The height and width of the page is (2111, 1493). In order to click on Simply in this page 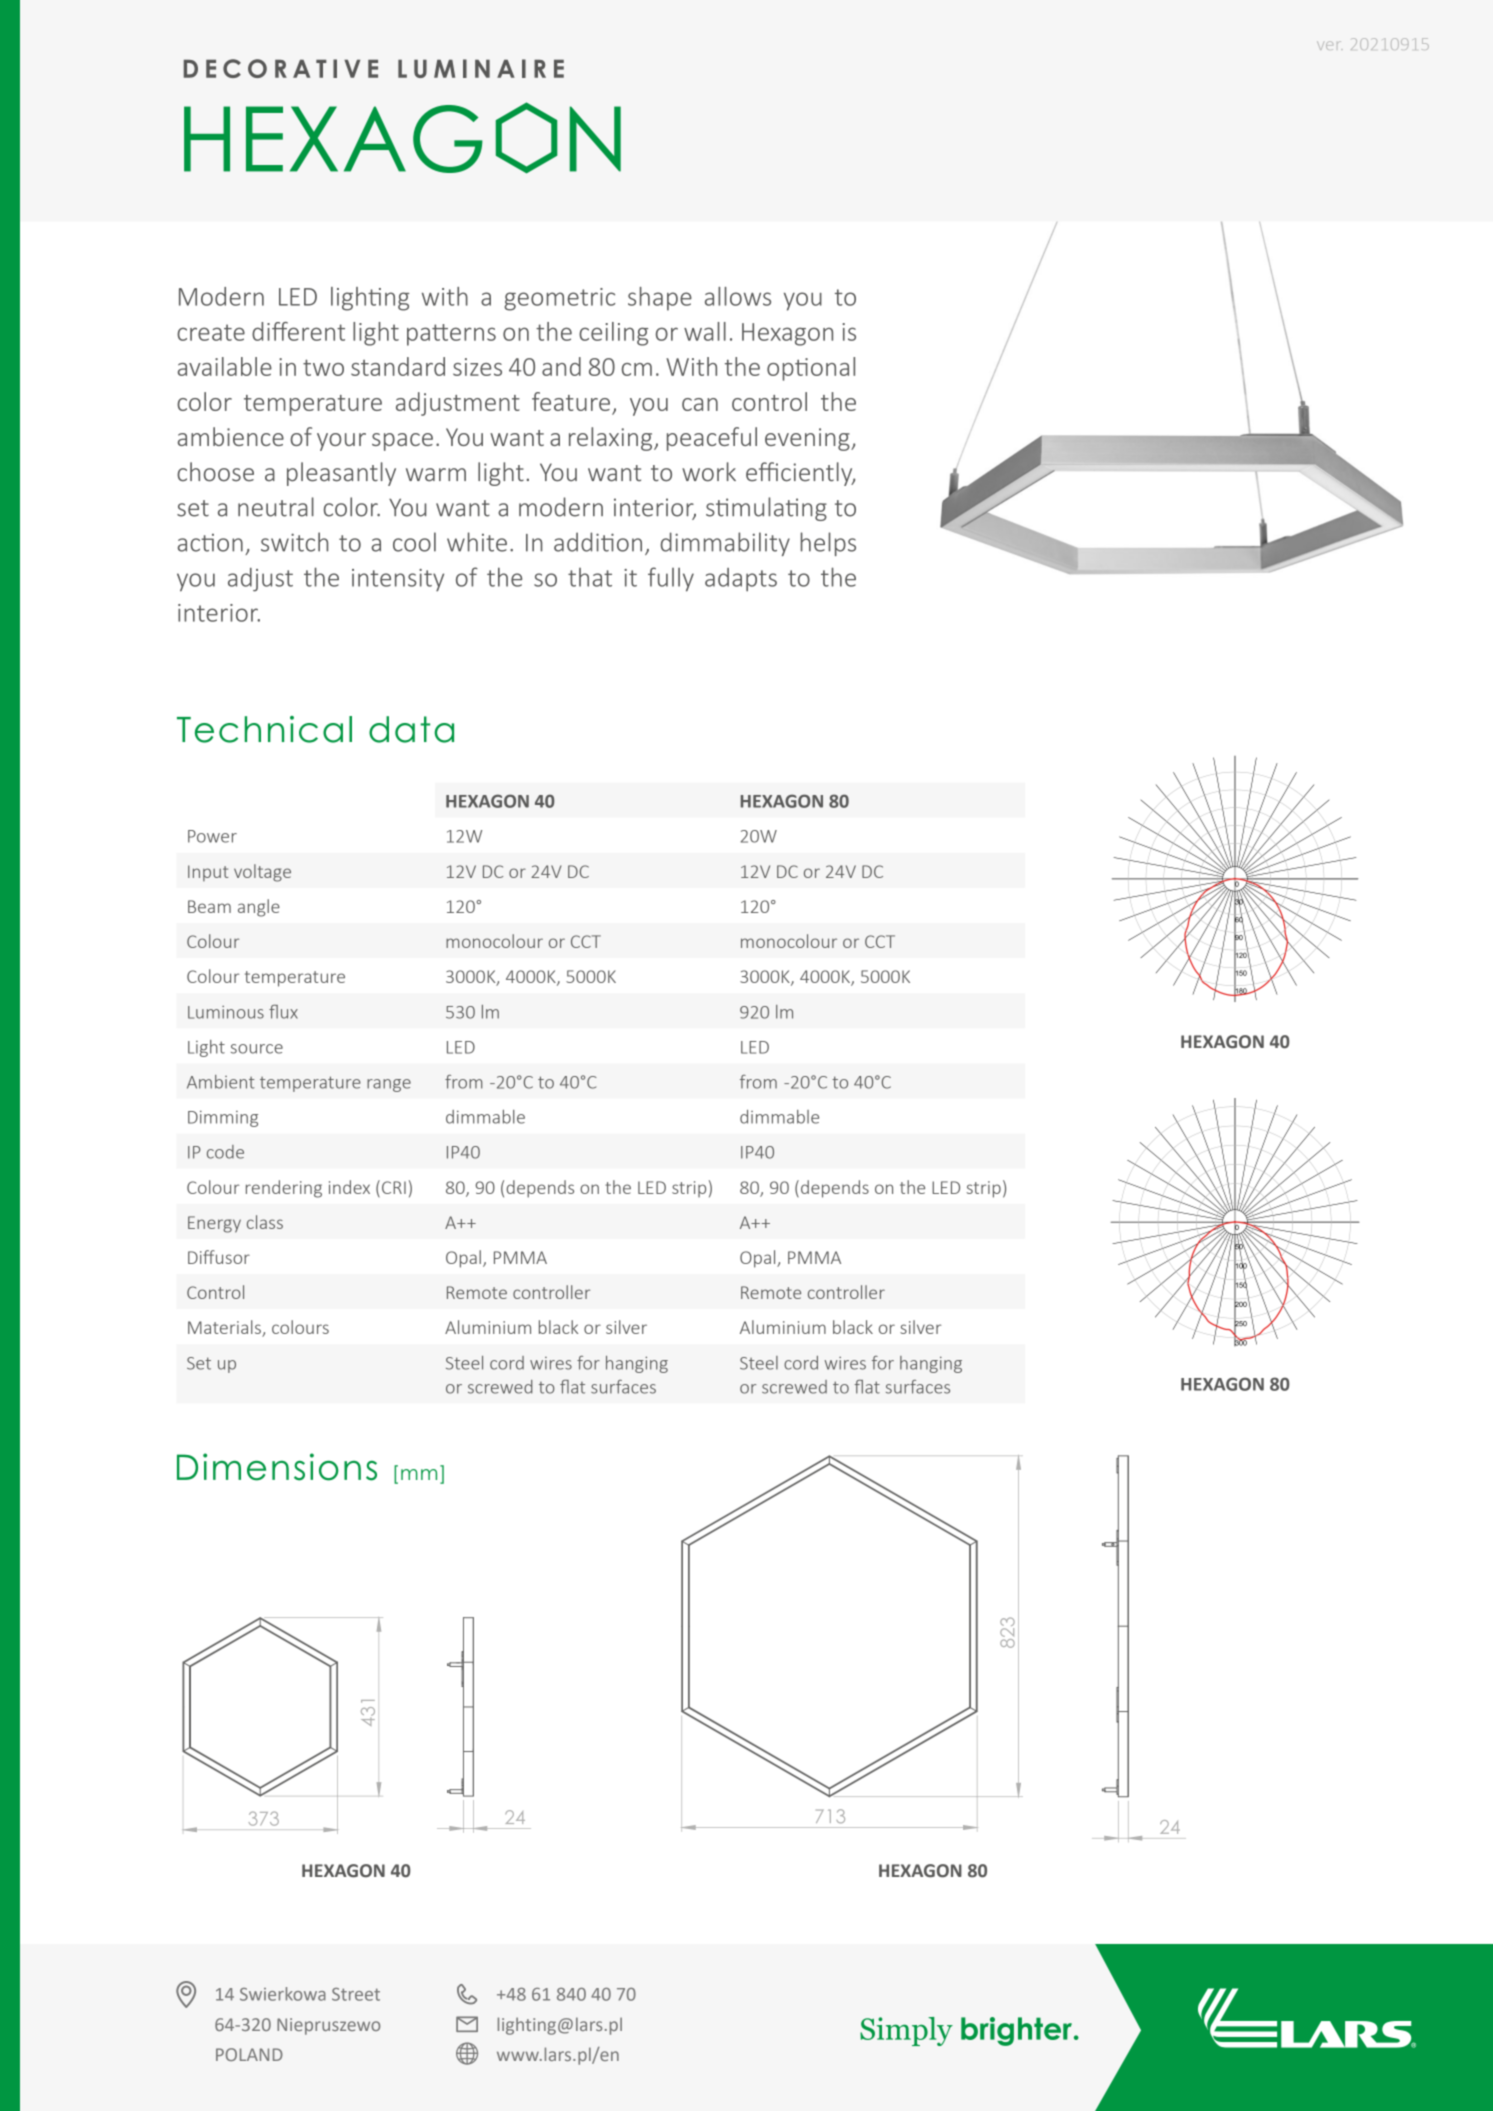, I will do `click(906, 2031)`.
